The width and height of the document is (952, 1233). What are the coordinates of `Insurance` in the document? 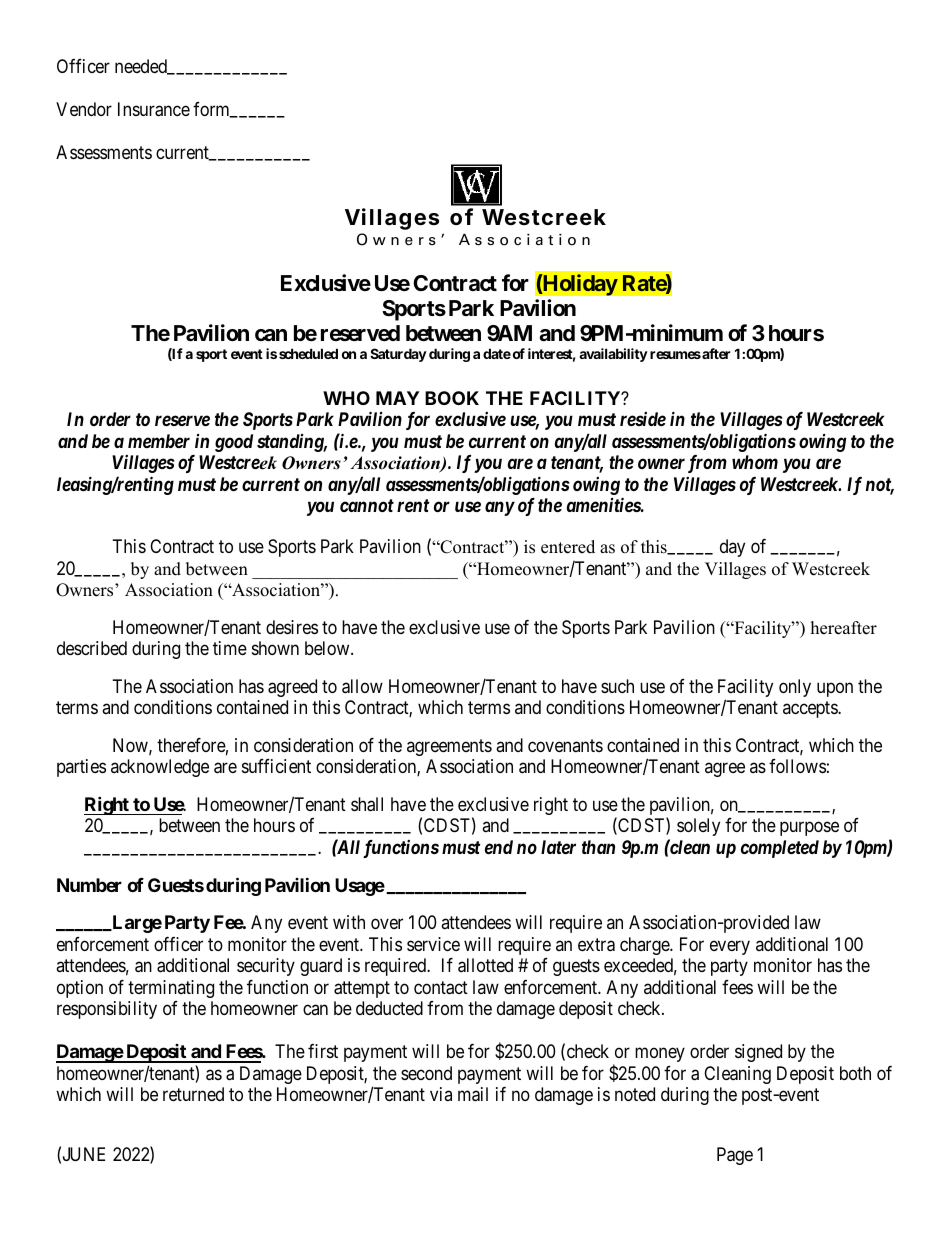 It's located at (154, 109).
